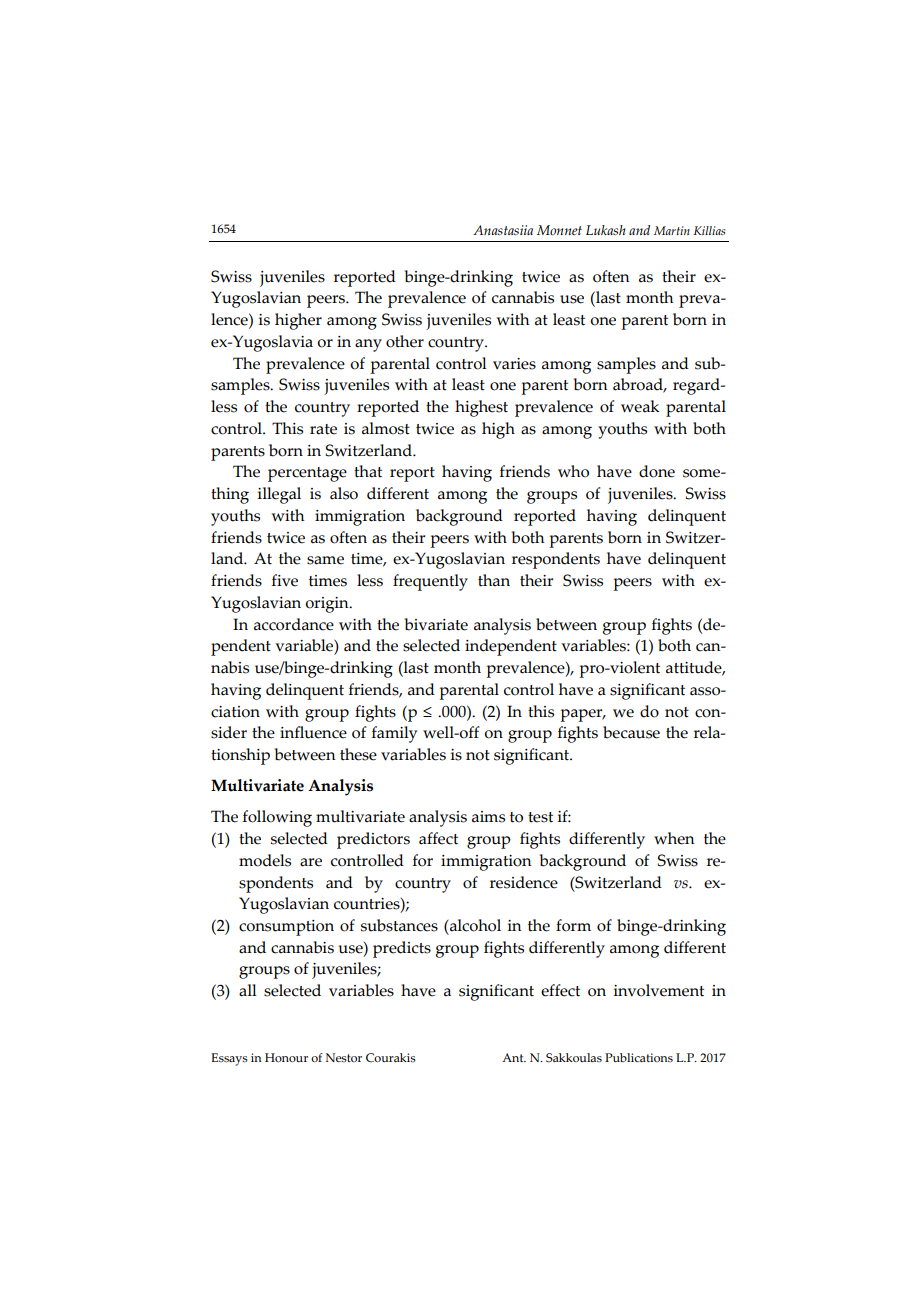  I want to click on any, so click(368, 345).
